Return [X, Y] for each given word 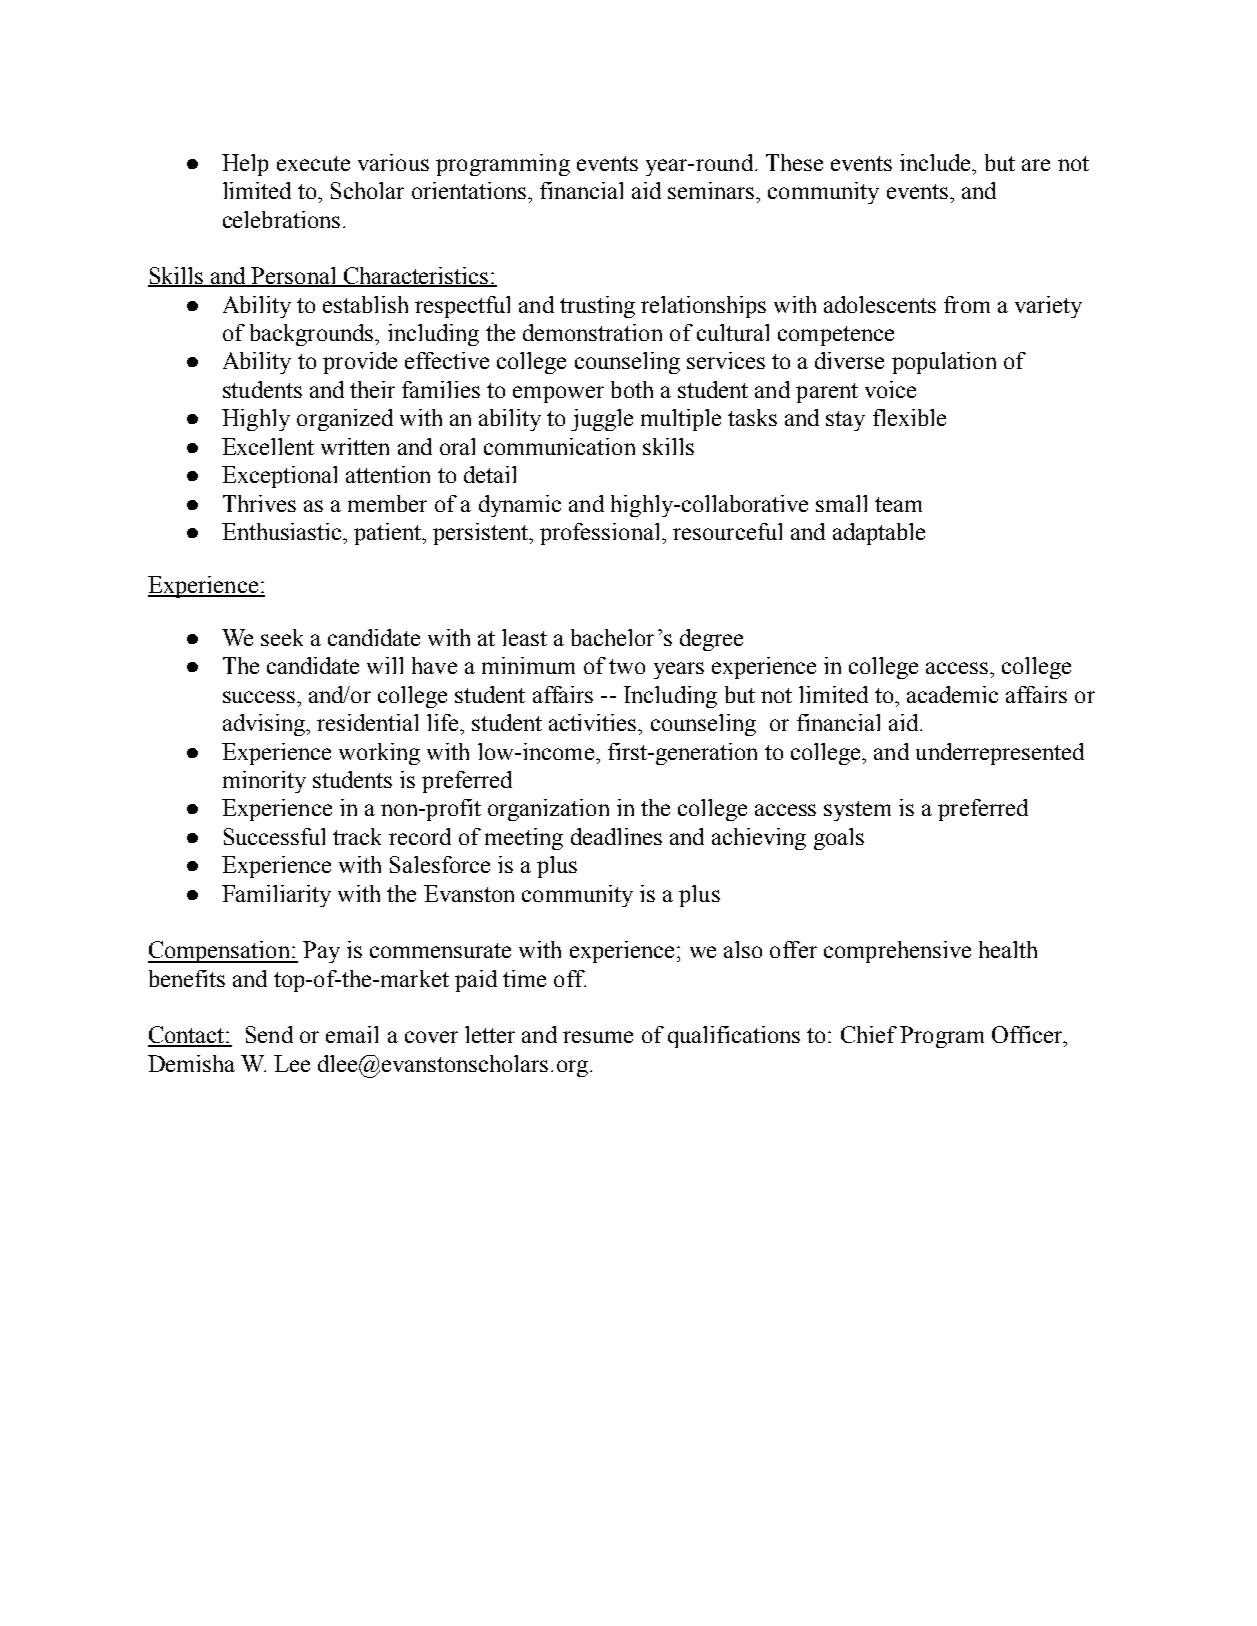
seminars [712, 190]
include [936, 162]
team [898, 504]
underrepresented [1000, 754]
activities [594, 722]
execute [313, 163]
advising [265, 725]
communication [559, 446]
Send [269, 1034]
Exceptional [279, 477]
